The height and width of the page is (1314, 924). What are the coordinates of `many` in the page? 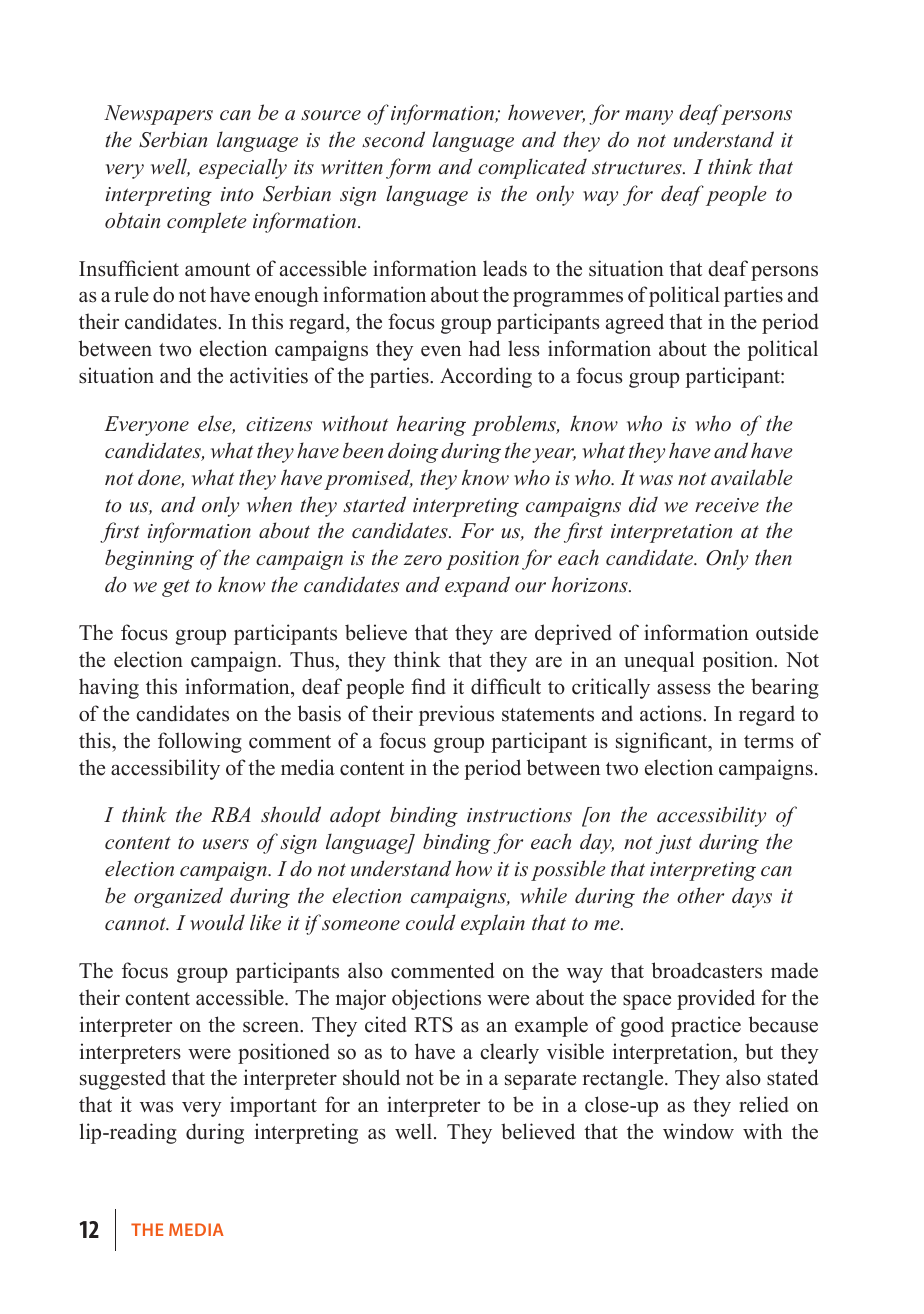 It's located at (649, 117).
